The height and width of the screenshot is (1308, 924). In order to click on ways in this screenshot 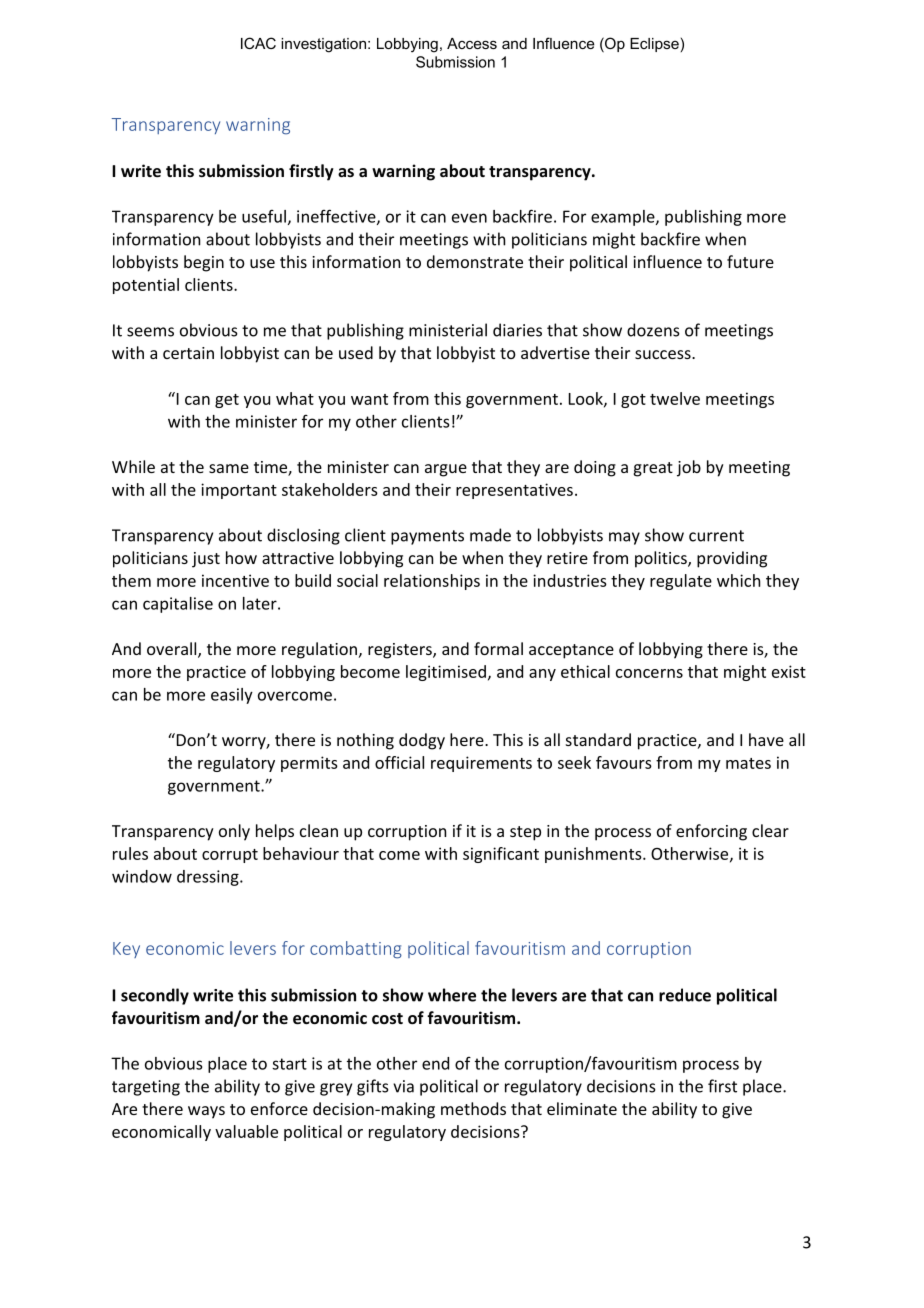, I will do `click(206, 1112)`.
